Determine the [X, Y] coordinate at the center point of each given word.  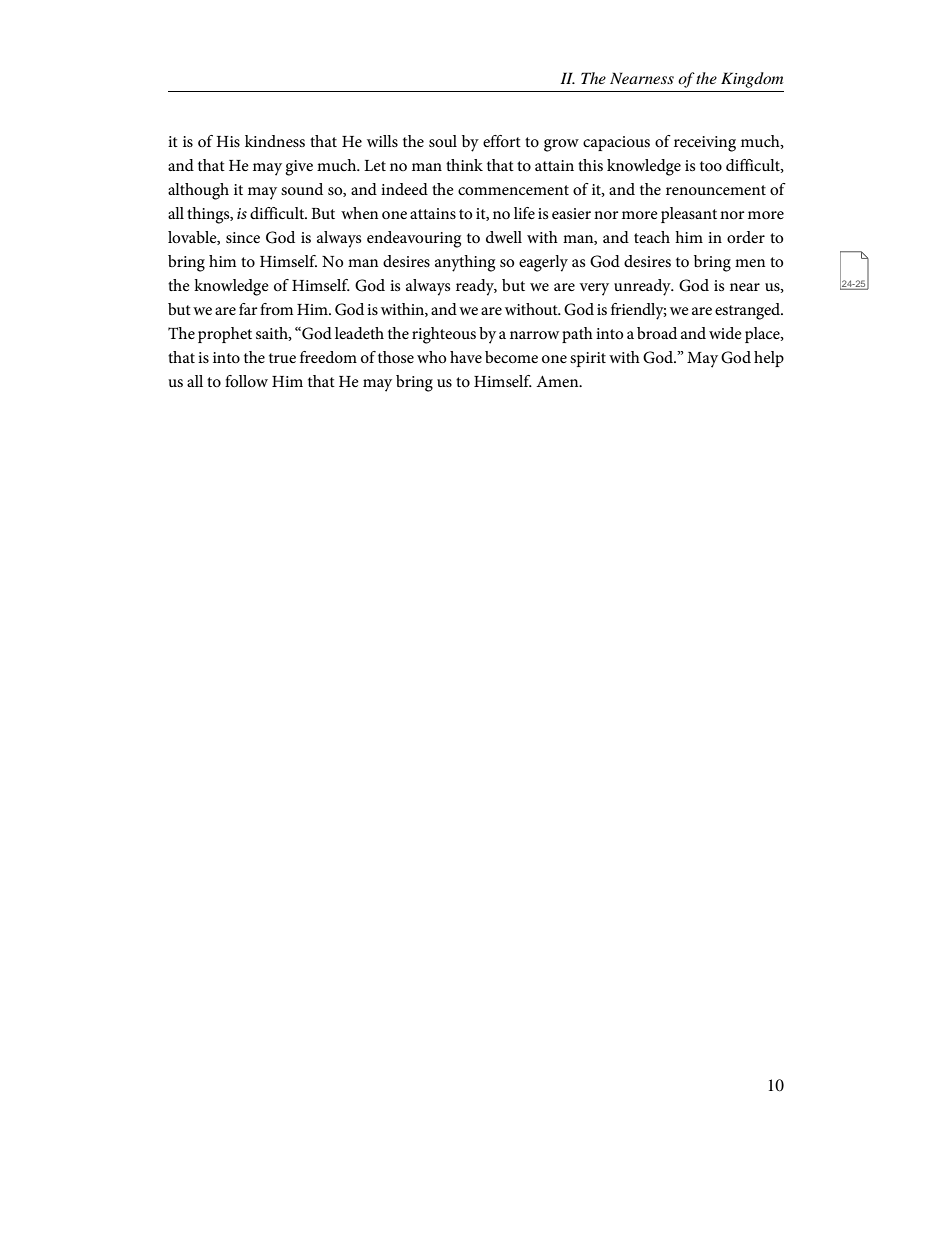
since [243, 237]
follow [246, 381]
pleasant [689, 215]
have [466, 357]
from [276, 309]
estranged [749, 311]
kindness [275, 141]
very [594, 289]
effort [502, 141]
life [524, 213]
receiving [705, 144]
